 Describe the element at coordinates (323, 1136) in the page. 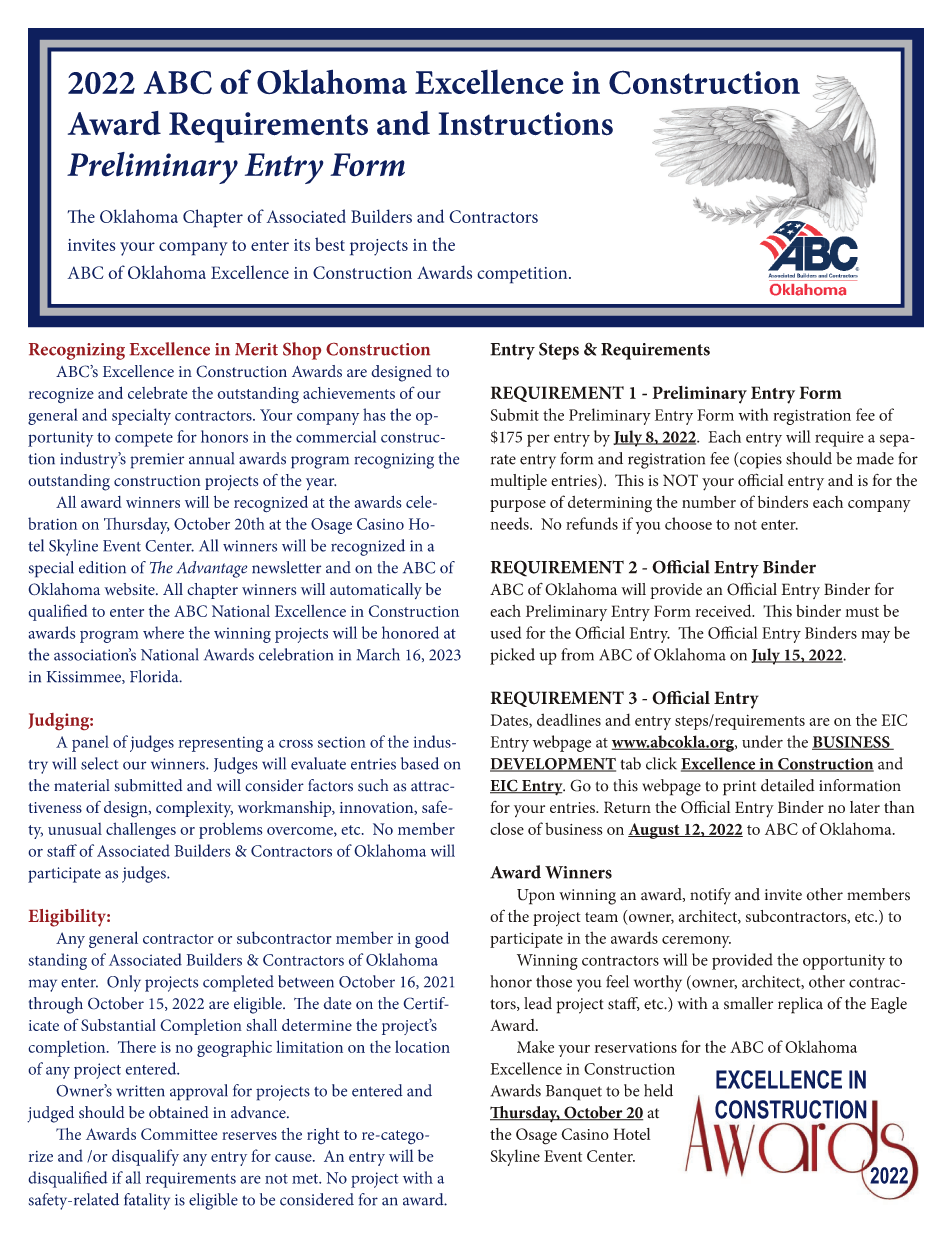

I see `right` at that location.
